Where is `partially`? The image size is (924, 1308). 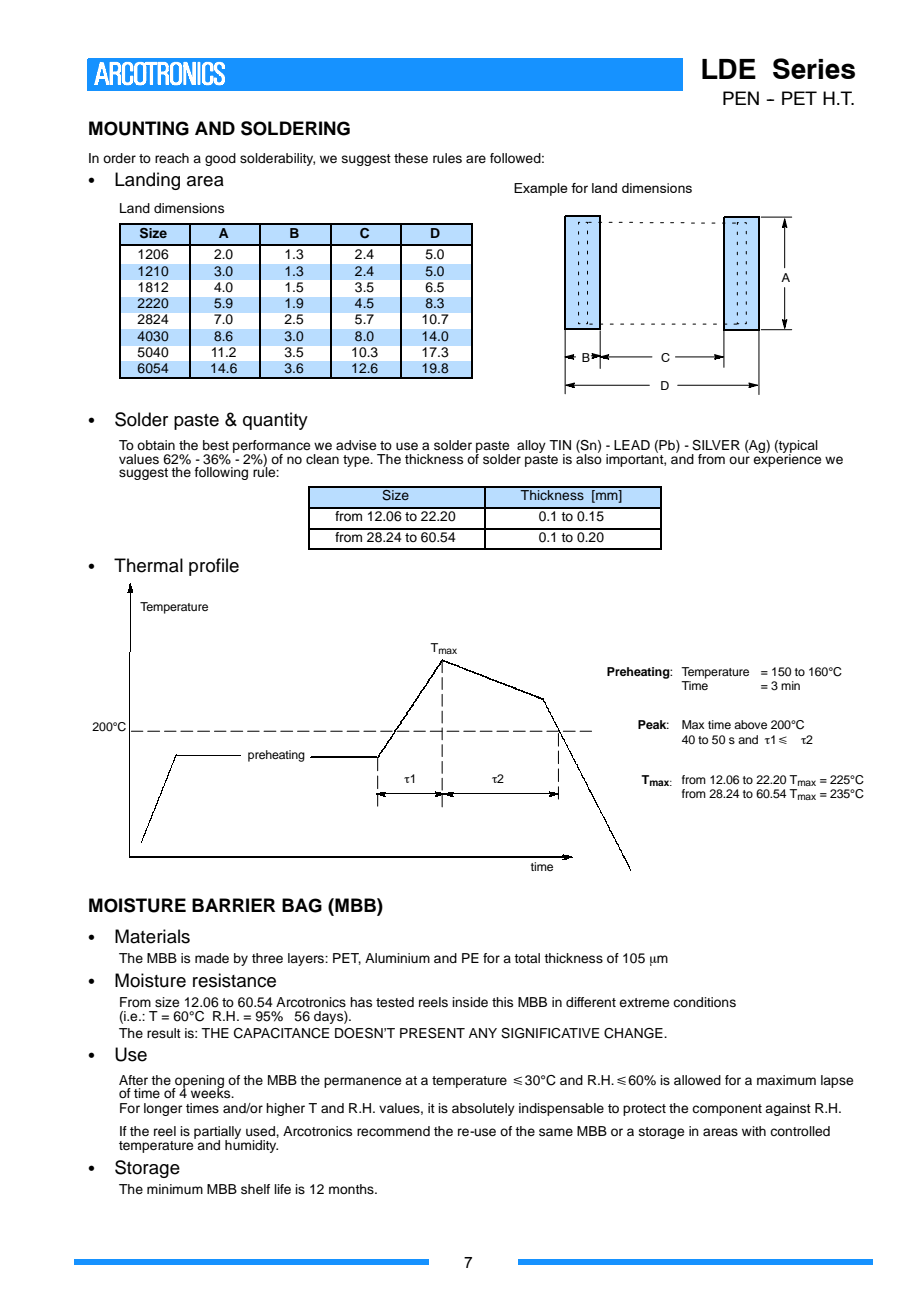 partially is located at coordinates (217, 1134).
